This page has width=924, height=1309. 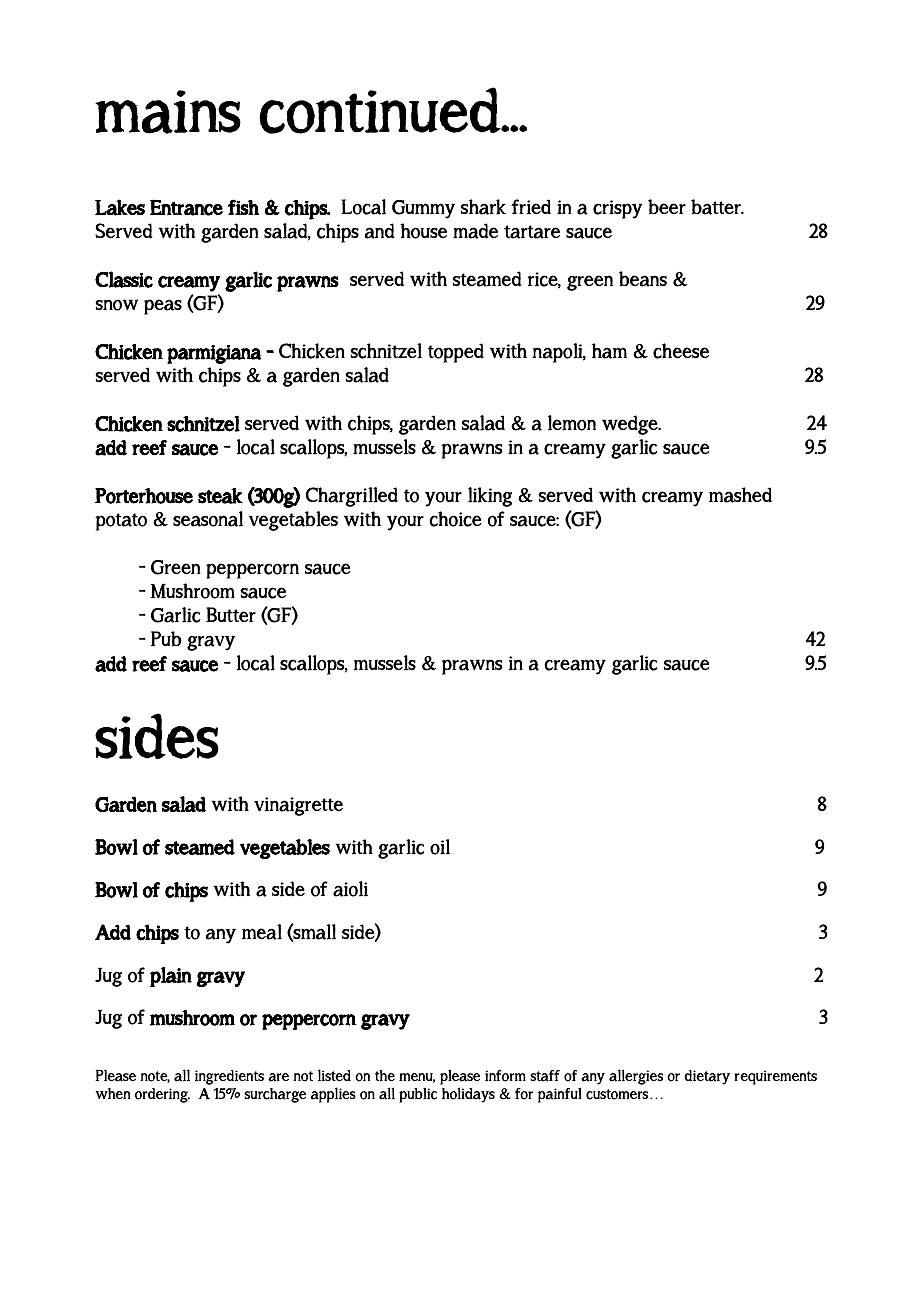 What do you see at coordinates (229, 1077) in the page?
I see `ingredients` at bounding box center [229, 1077].
